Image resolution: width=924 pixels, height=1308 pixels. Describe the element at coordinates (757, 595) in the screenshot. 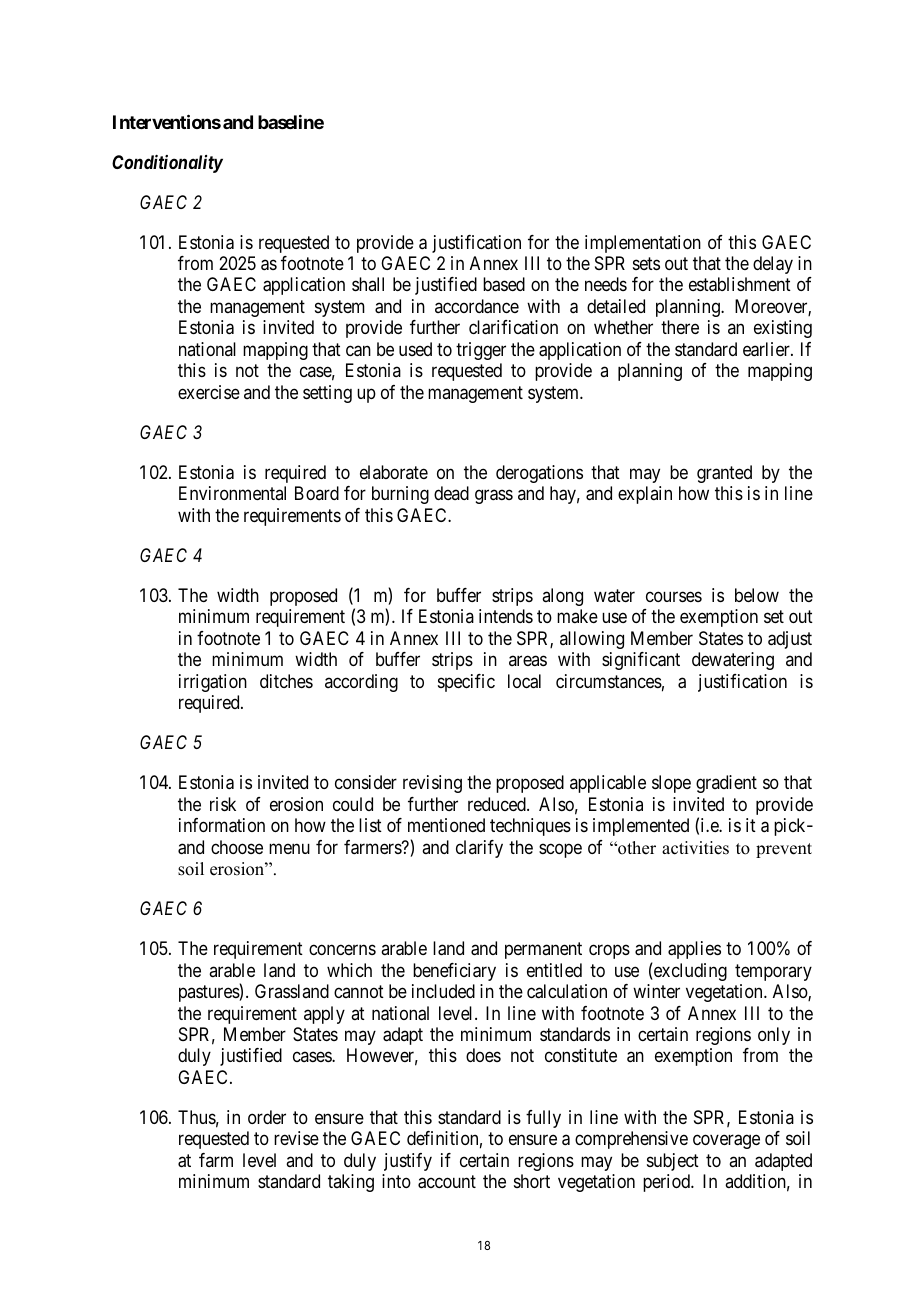

I see `below` at that location.
